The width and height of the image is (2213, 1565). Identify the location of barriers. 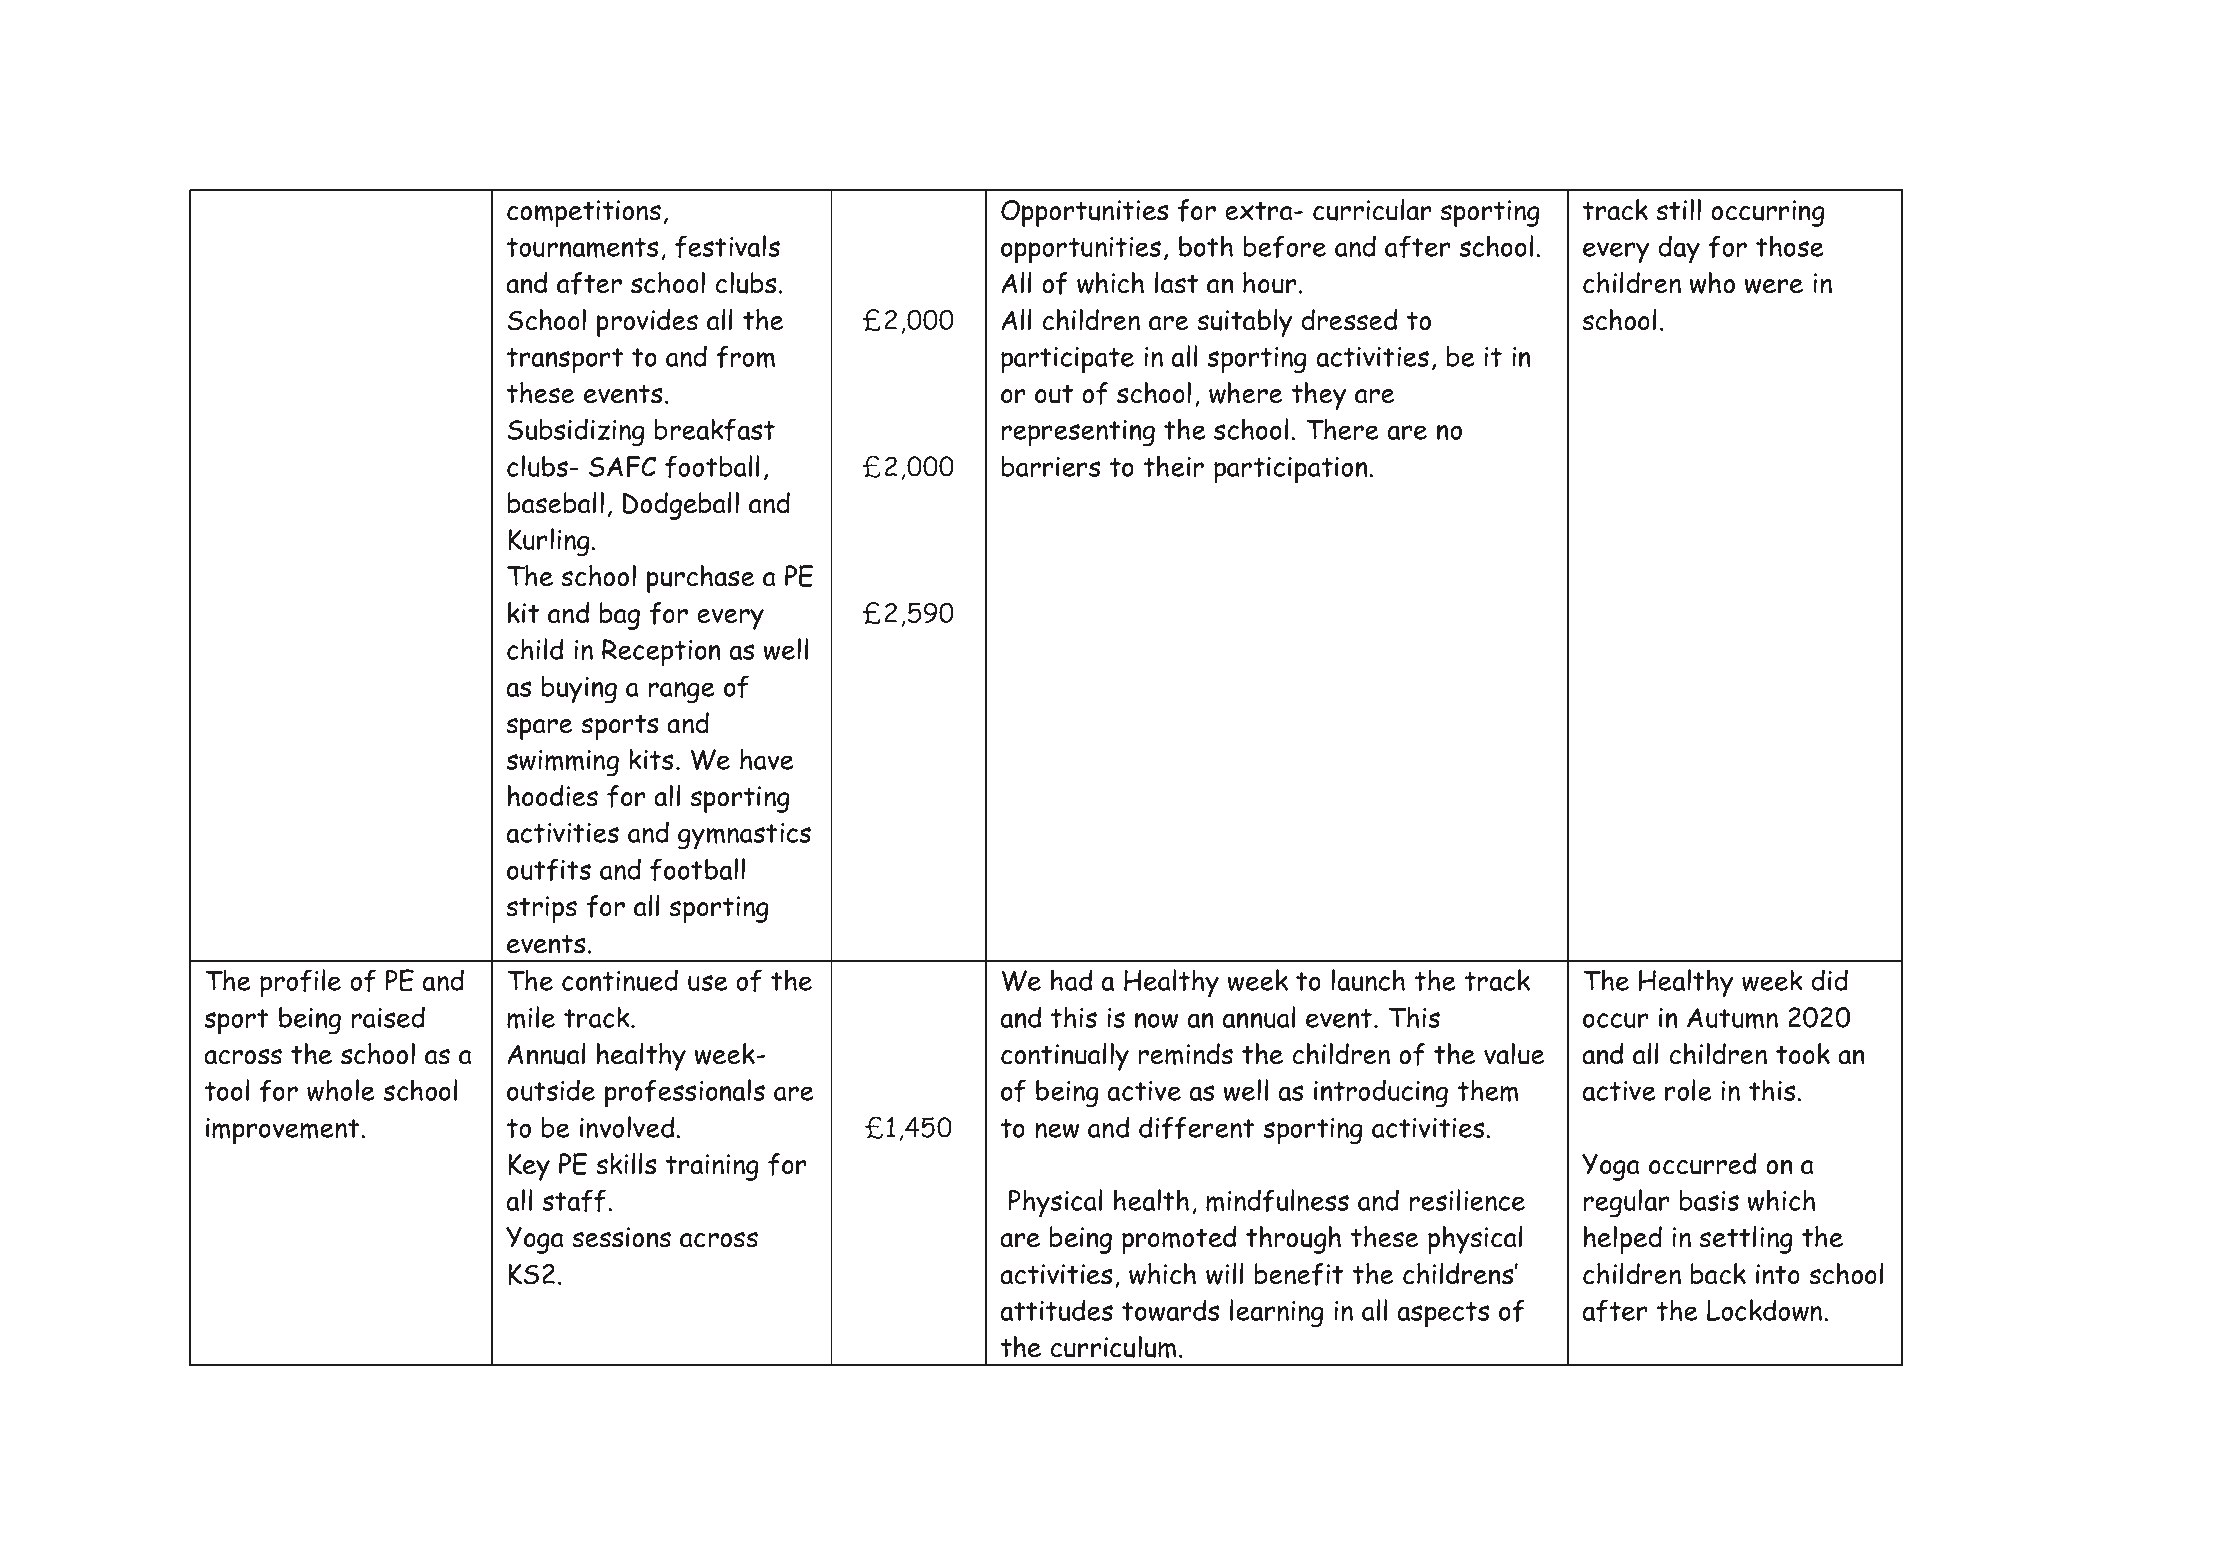
(1051, 466).
